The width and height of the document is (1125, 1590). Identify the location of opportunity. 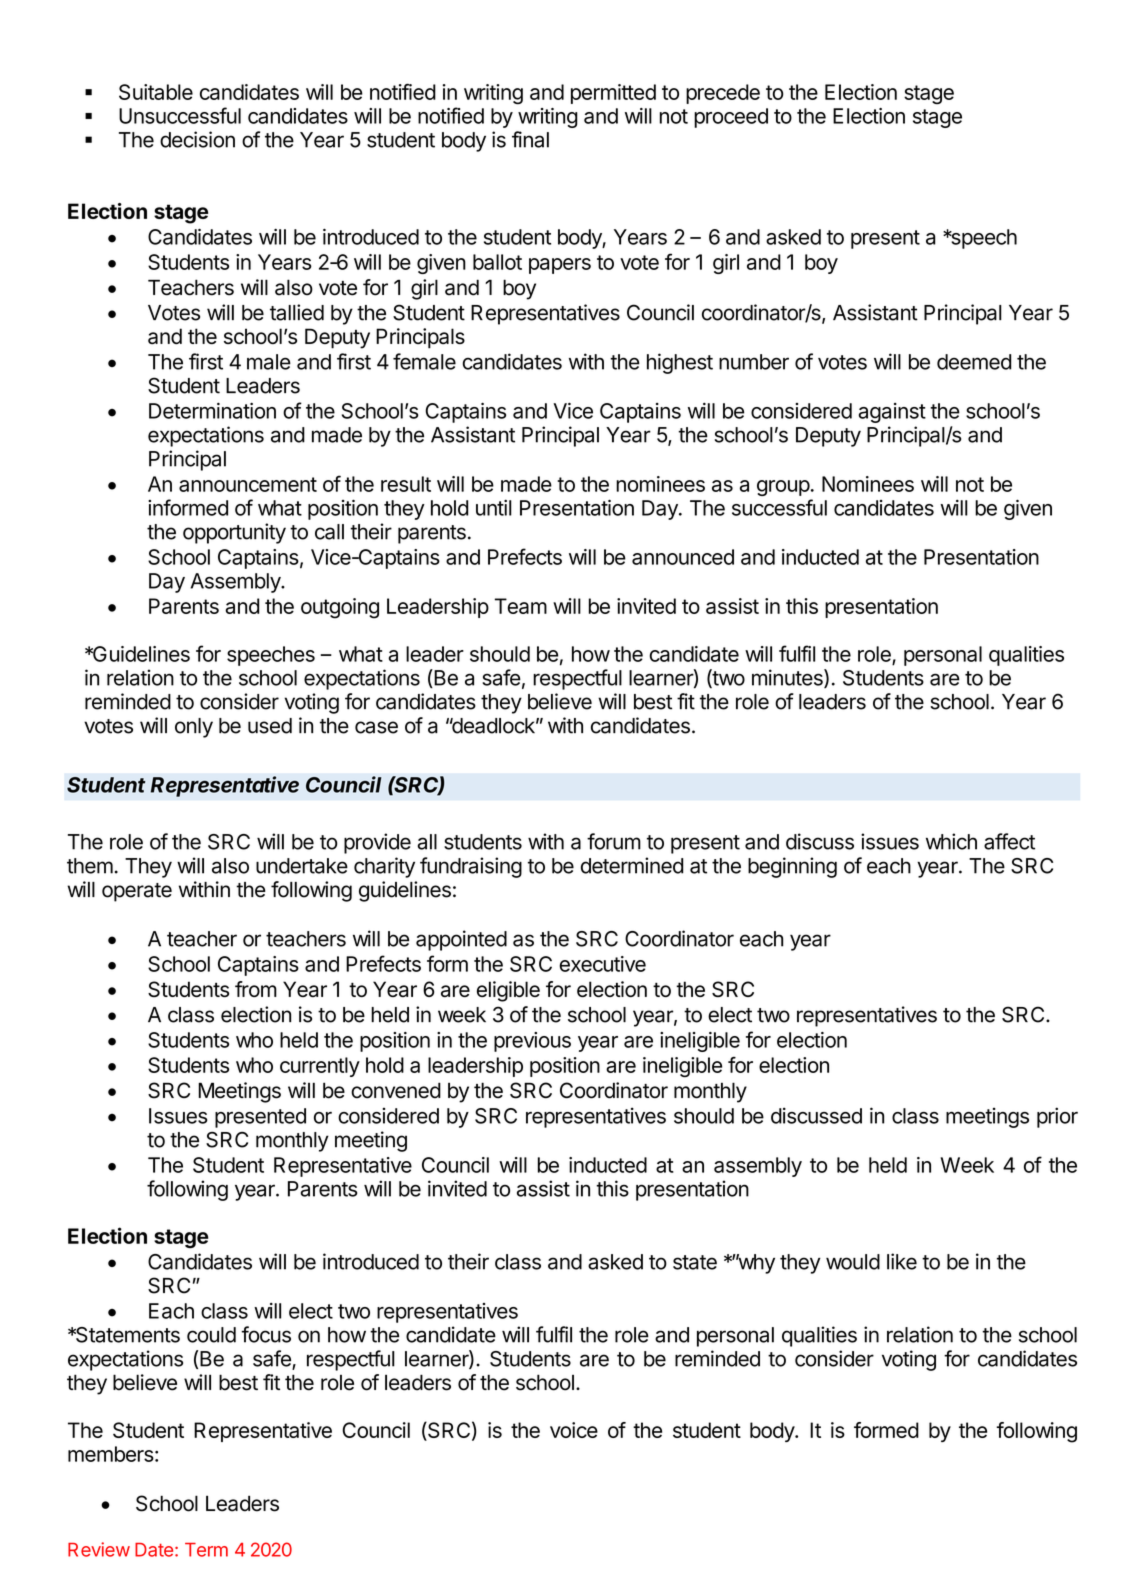
(234, 533).
